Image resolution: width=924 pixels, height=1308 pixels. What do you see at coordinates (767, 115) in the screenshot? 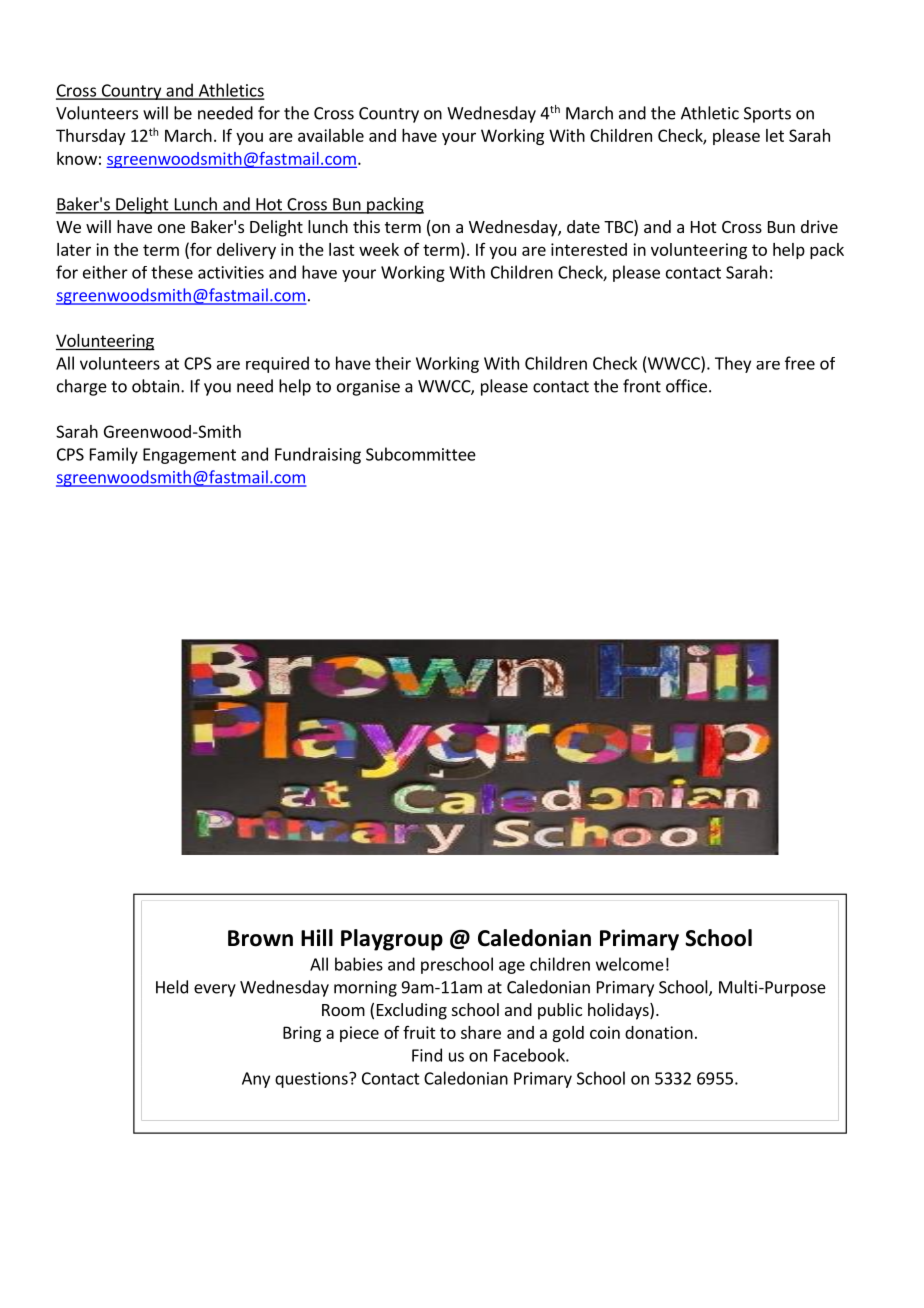
I see `Sports` at bounding box center [767, 115].
